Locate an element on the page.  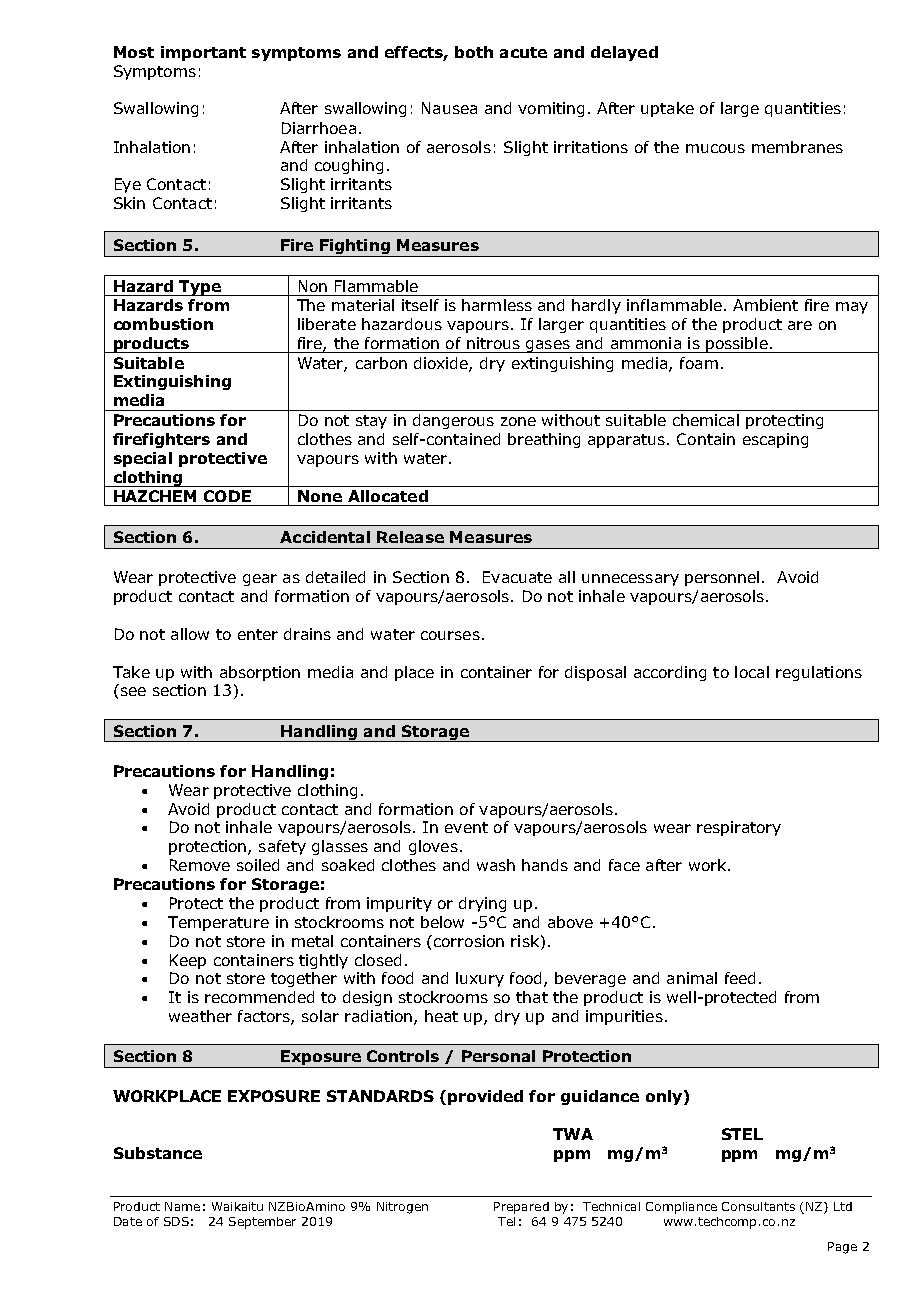
important is located at coordinates (203, 53).
